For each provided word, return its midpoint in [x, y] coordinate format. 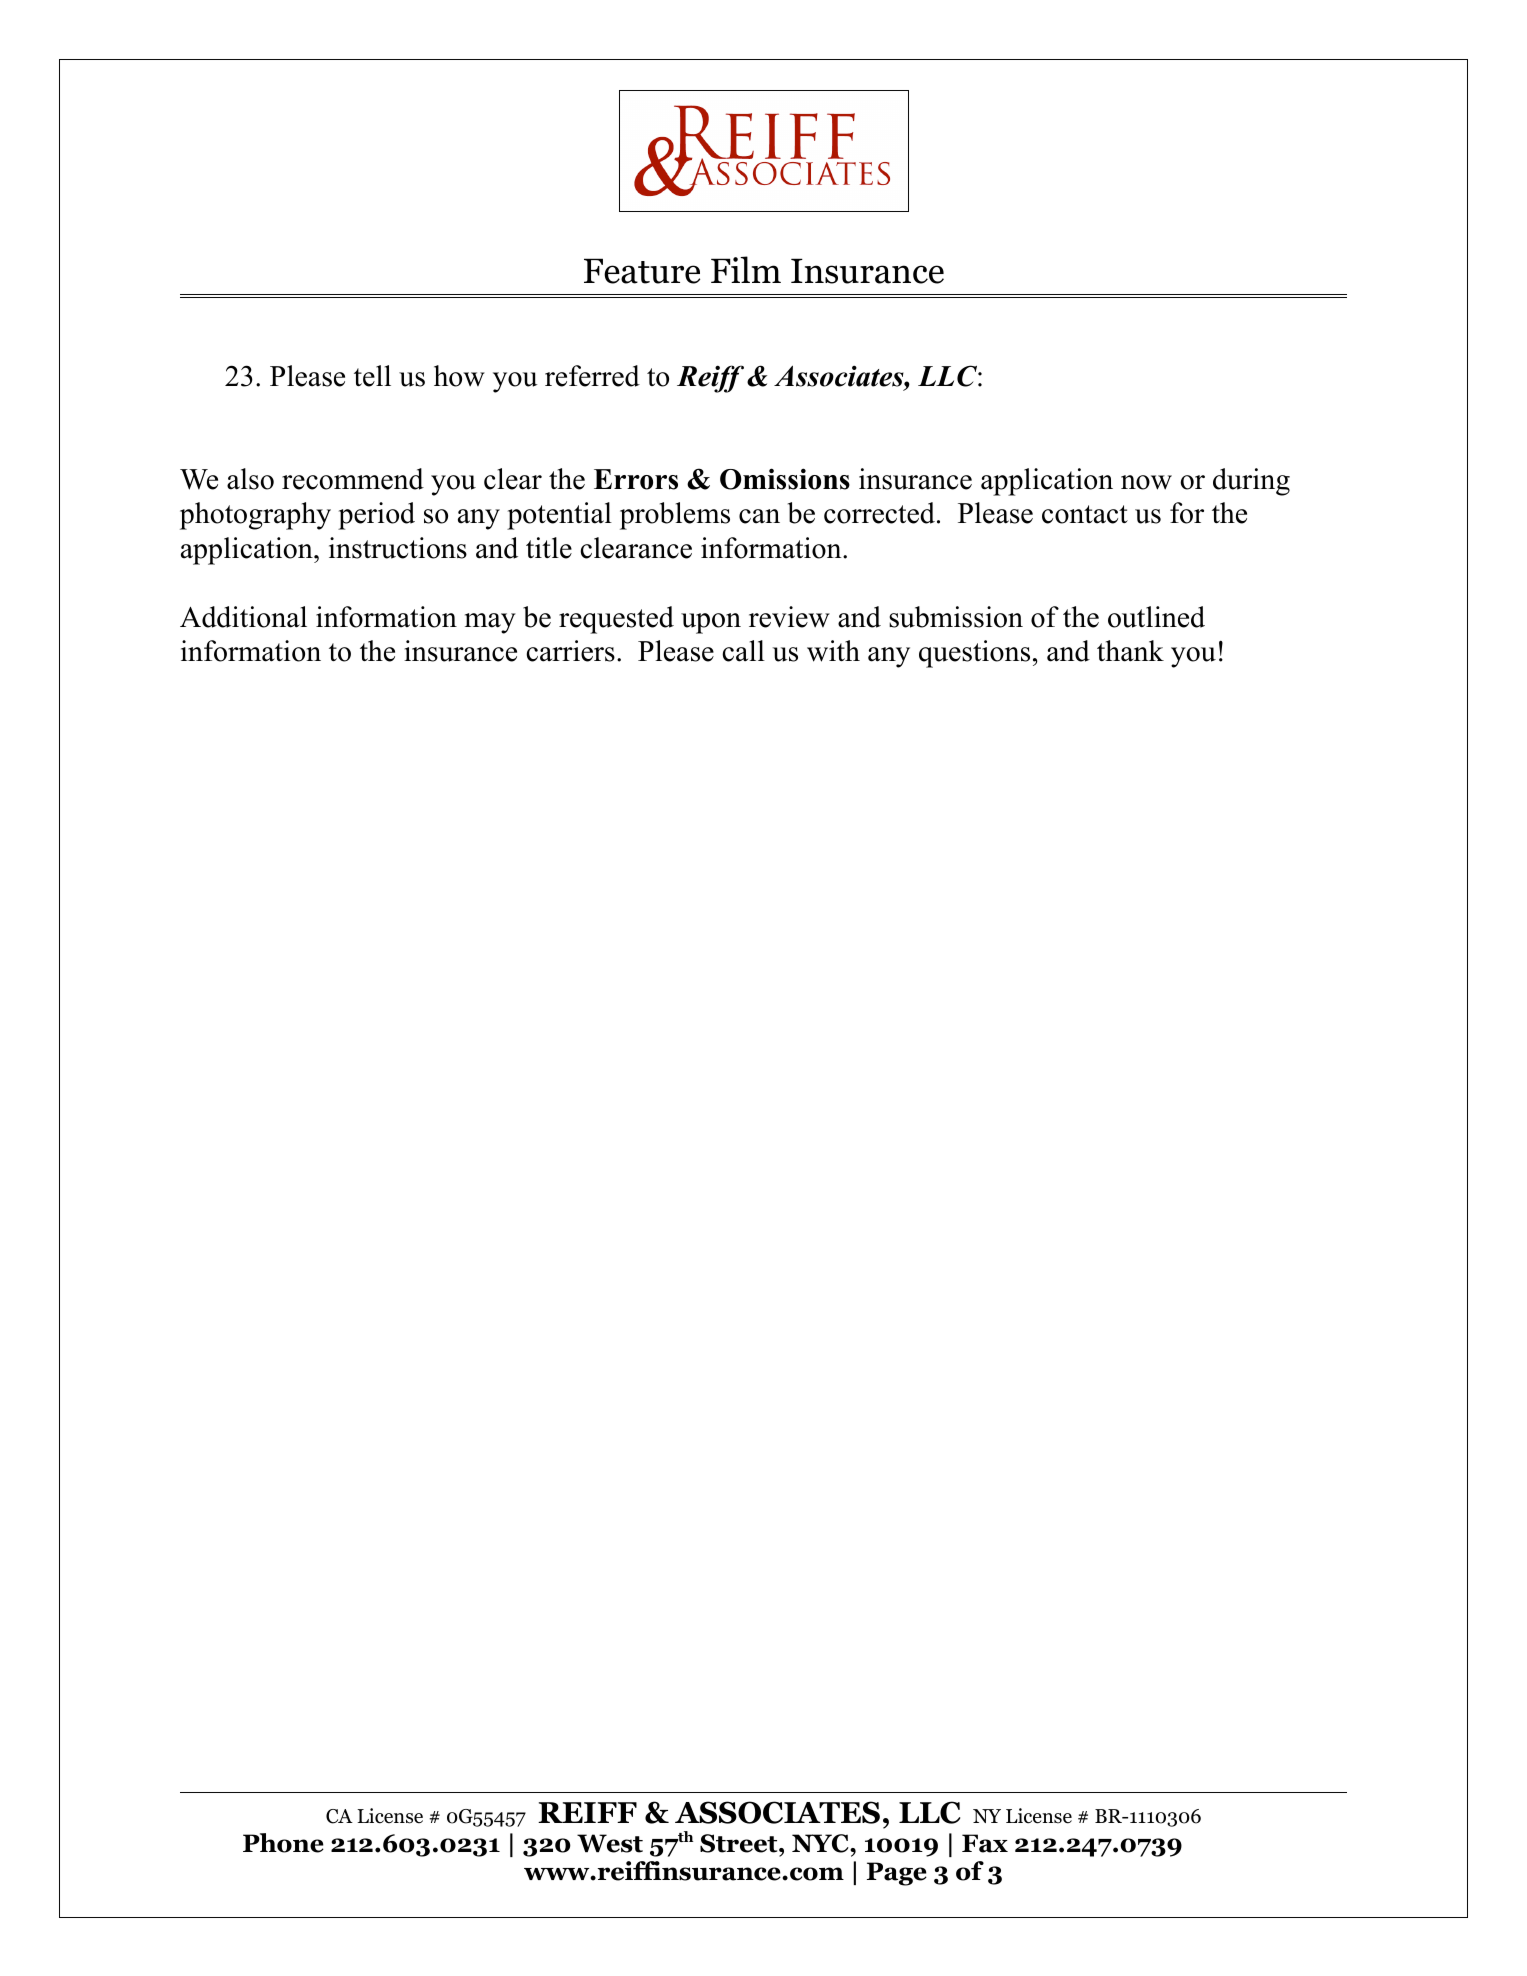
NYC [821, 1843]
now [1146, 482]
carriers [570, 651]
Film [746, 269]
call [743, 651]
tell [372, 376]
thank [1130, 651]
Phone [283, 1843]
